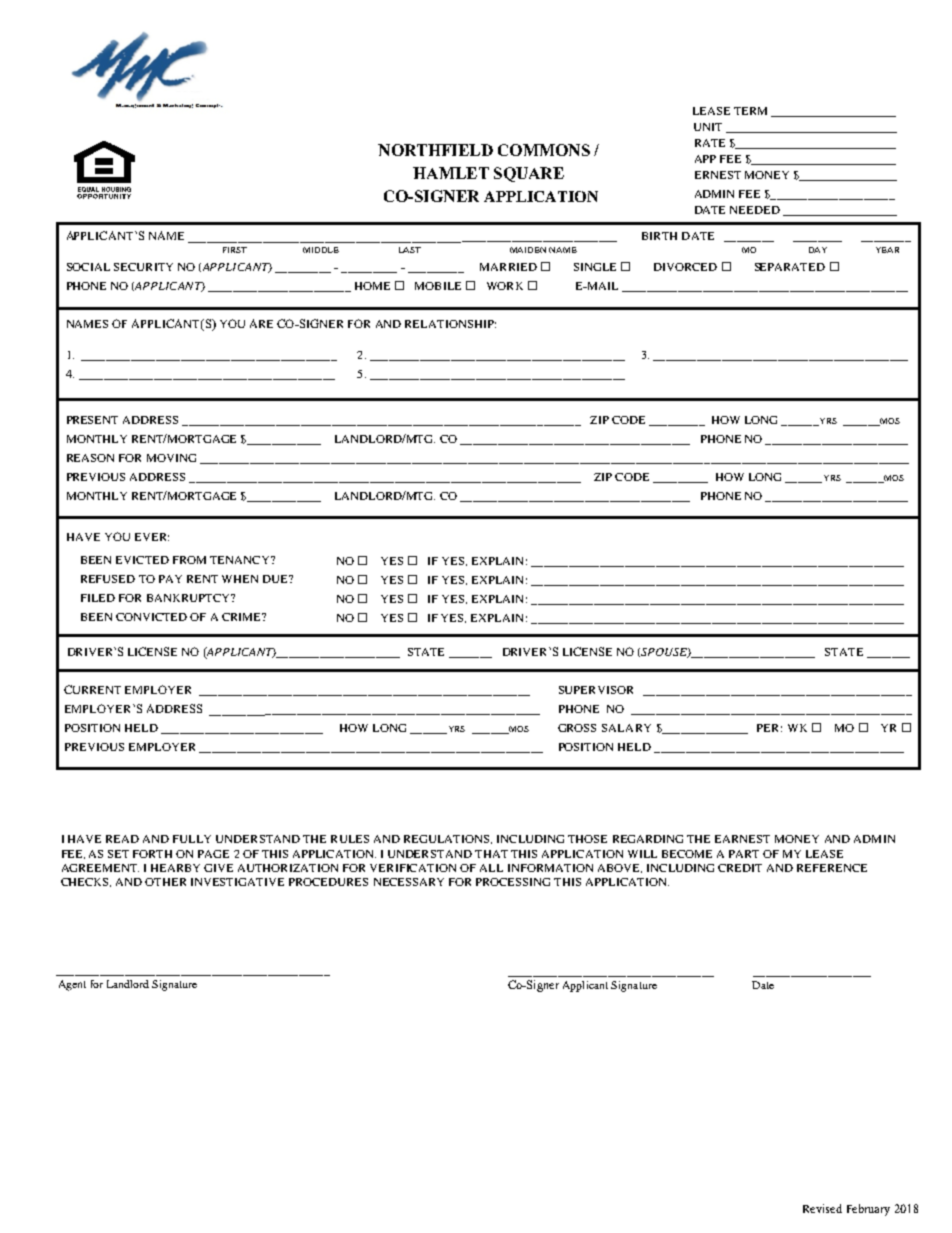 This image has width=952, height=1233. I want to click on SUPERVISOR, so click(596, 690).
